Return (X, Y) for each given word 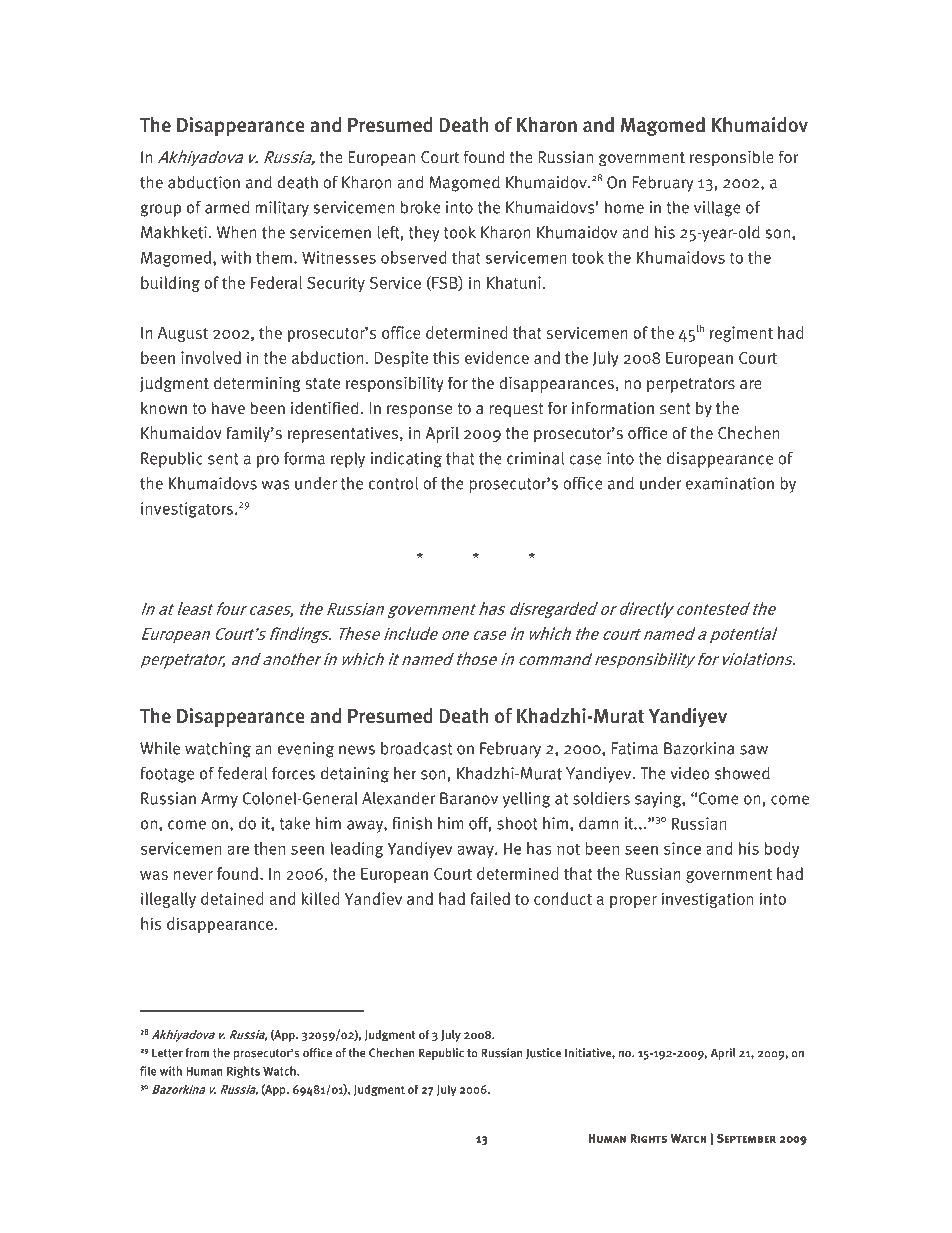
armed (227, 207)
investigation (707, 900)
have (228, 407)
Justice (543, 1053)
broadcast (416, 748)
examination (730, 483)
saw (754, 750)
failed (490, 898)
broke (421, 207)
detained (232, 898)
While (160, 748)
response (419, 411)
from (197, 1053)
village (717, 209)
